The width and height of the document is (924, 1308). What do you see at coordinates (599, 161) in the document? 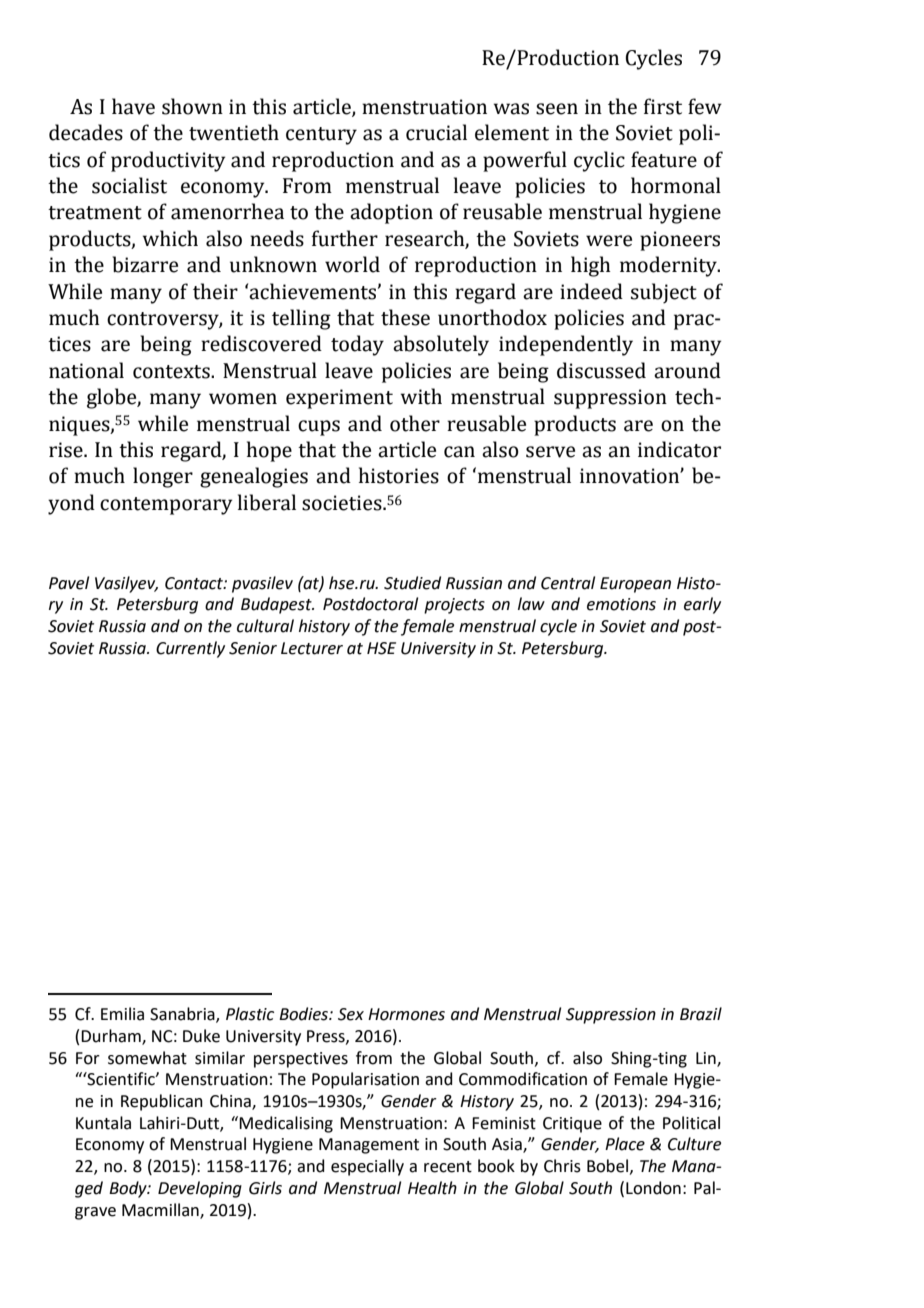
I see `cyclic` at bounding box center [599, 161].
